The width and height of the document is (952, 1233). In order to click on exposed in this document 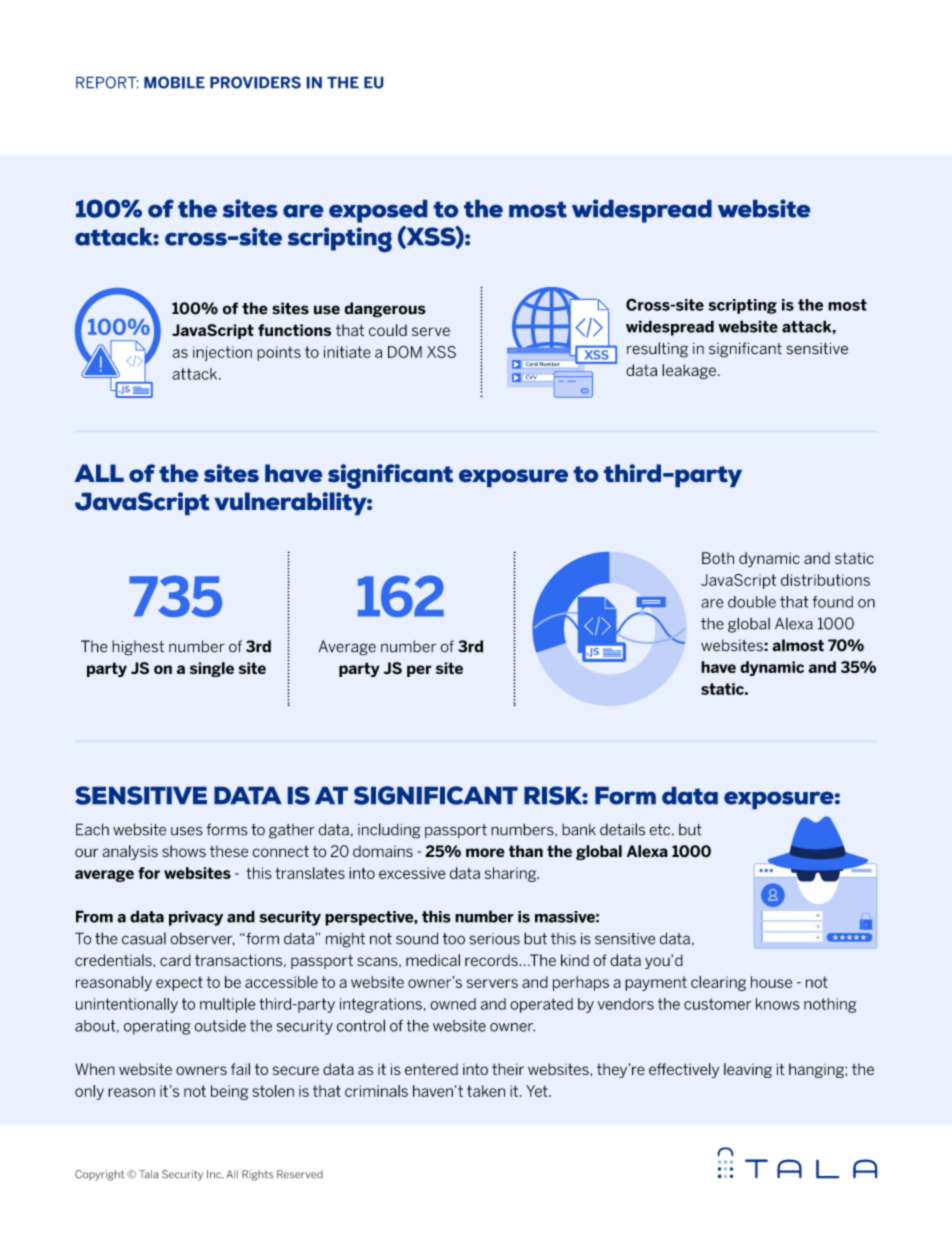, I will do `click(378, 211)`.
